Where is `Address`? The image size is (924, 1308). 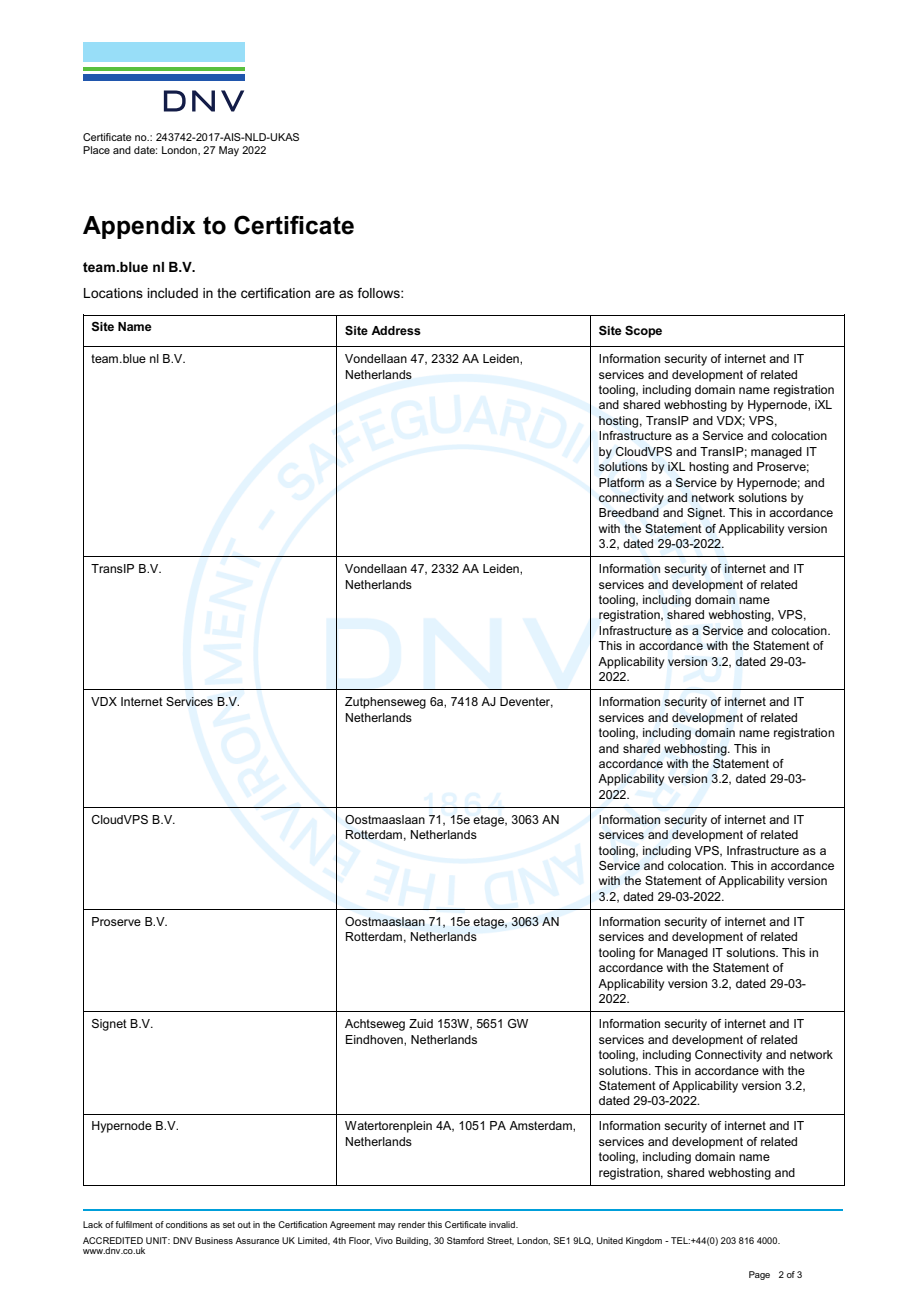 Address is located at coordinates (396, 330).
